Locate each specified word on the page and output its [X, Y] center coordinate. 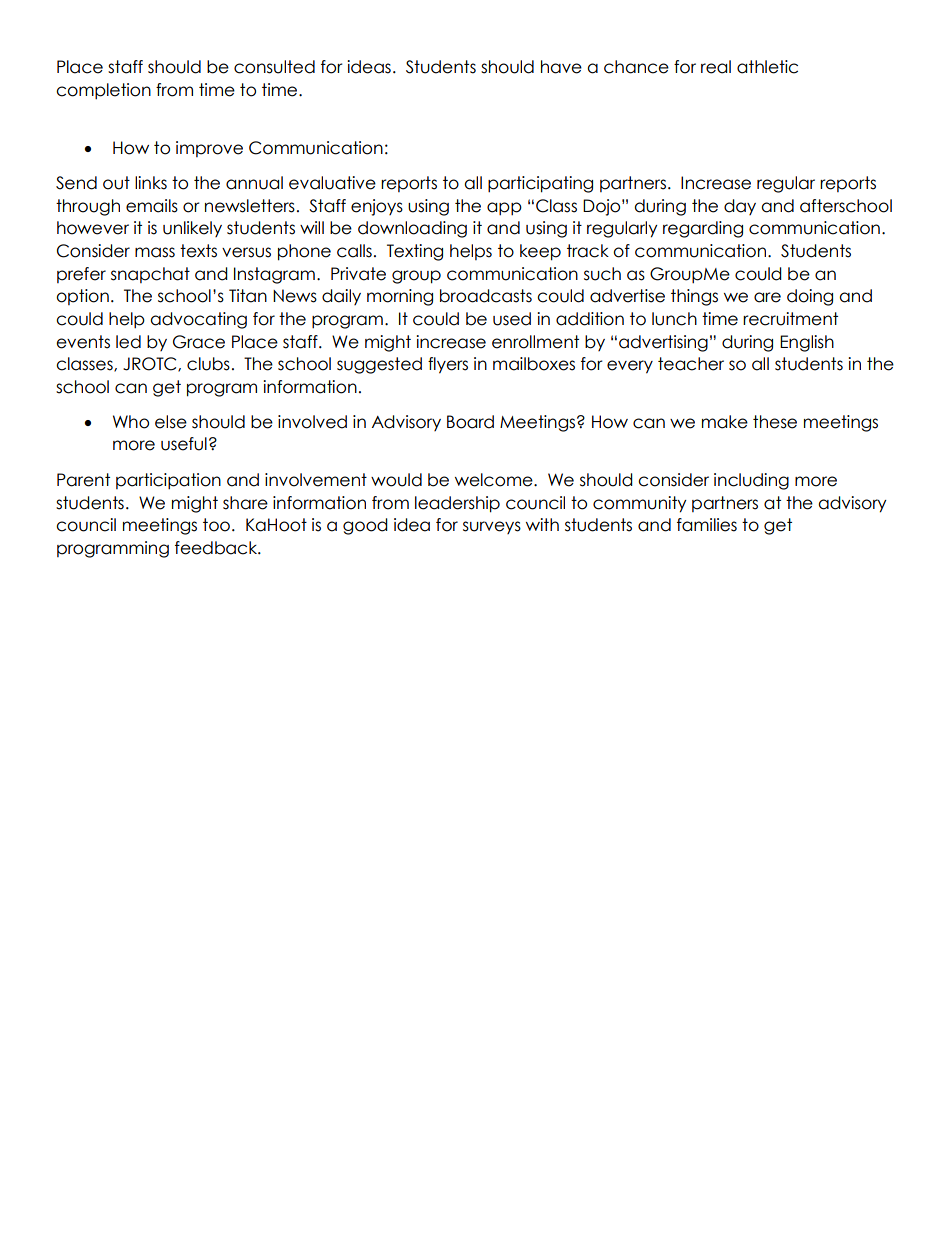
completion [103, 91]
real [716, 67]
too [216, 525]
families [707, 525]
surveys [492, 527]
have [561, 67]
